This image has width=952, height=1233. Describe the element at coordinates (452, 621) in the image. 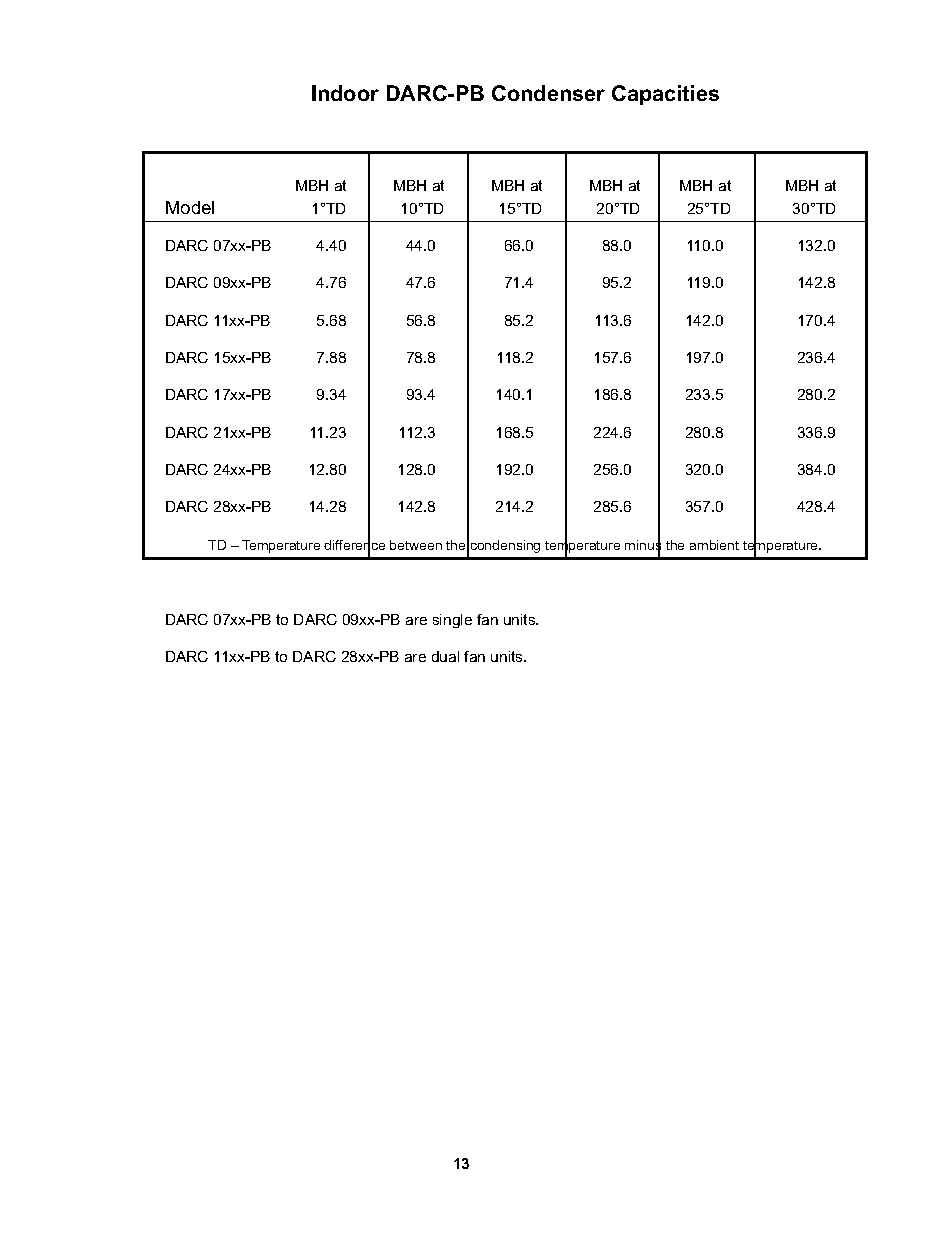

I see `single` at that location.
